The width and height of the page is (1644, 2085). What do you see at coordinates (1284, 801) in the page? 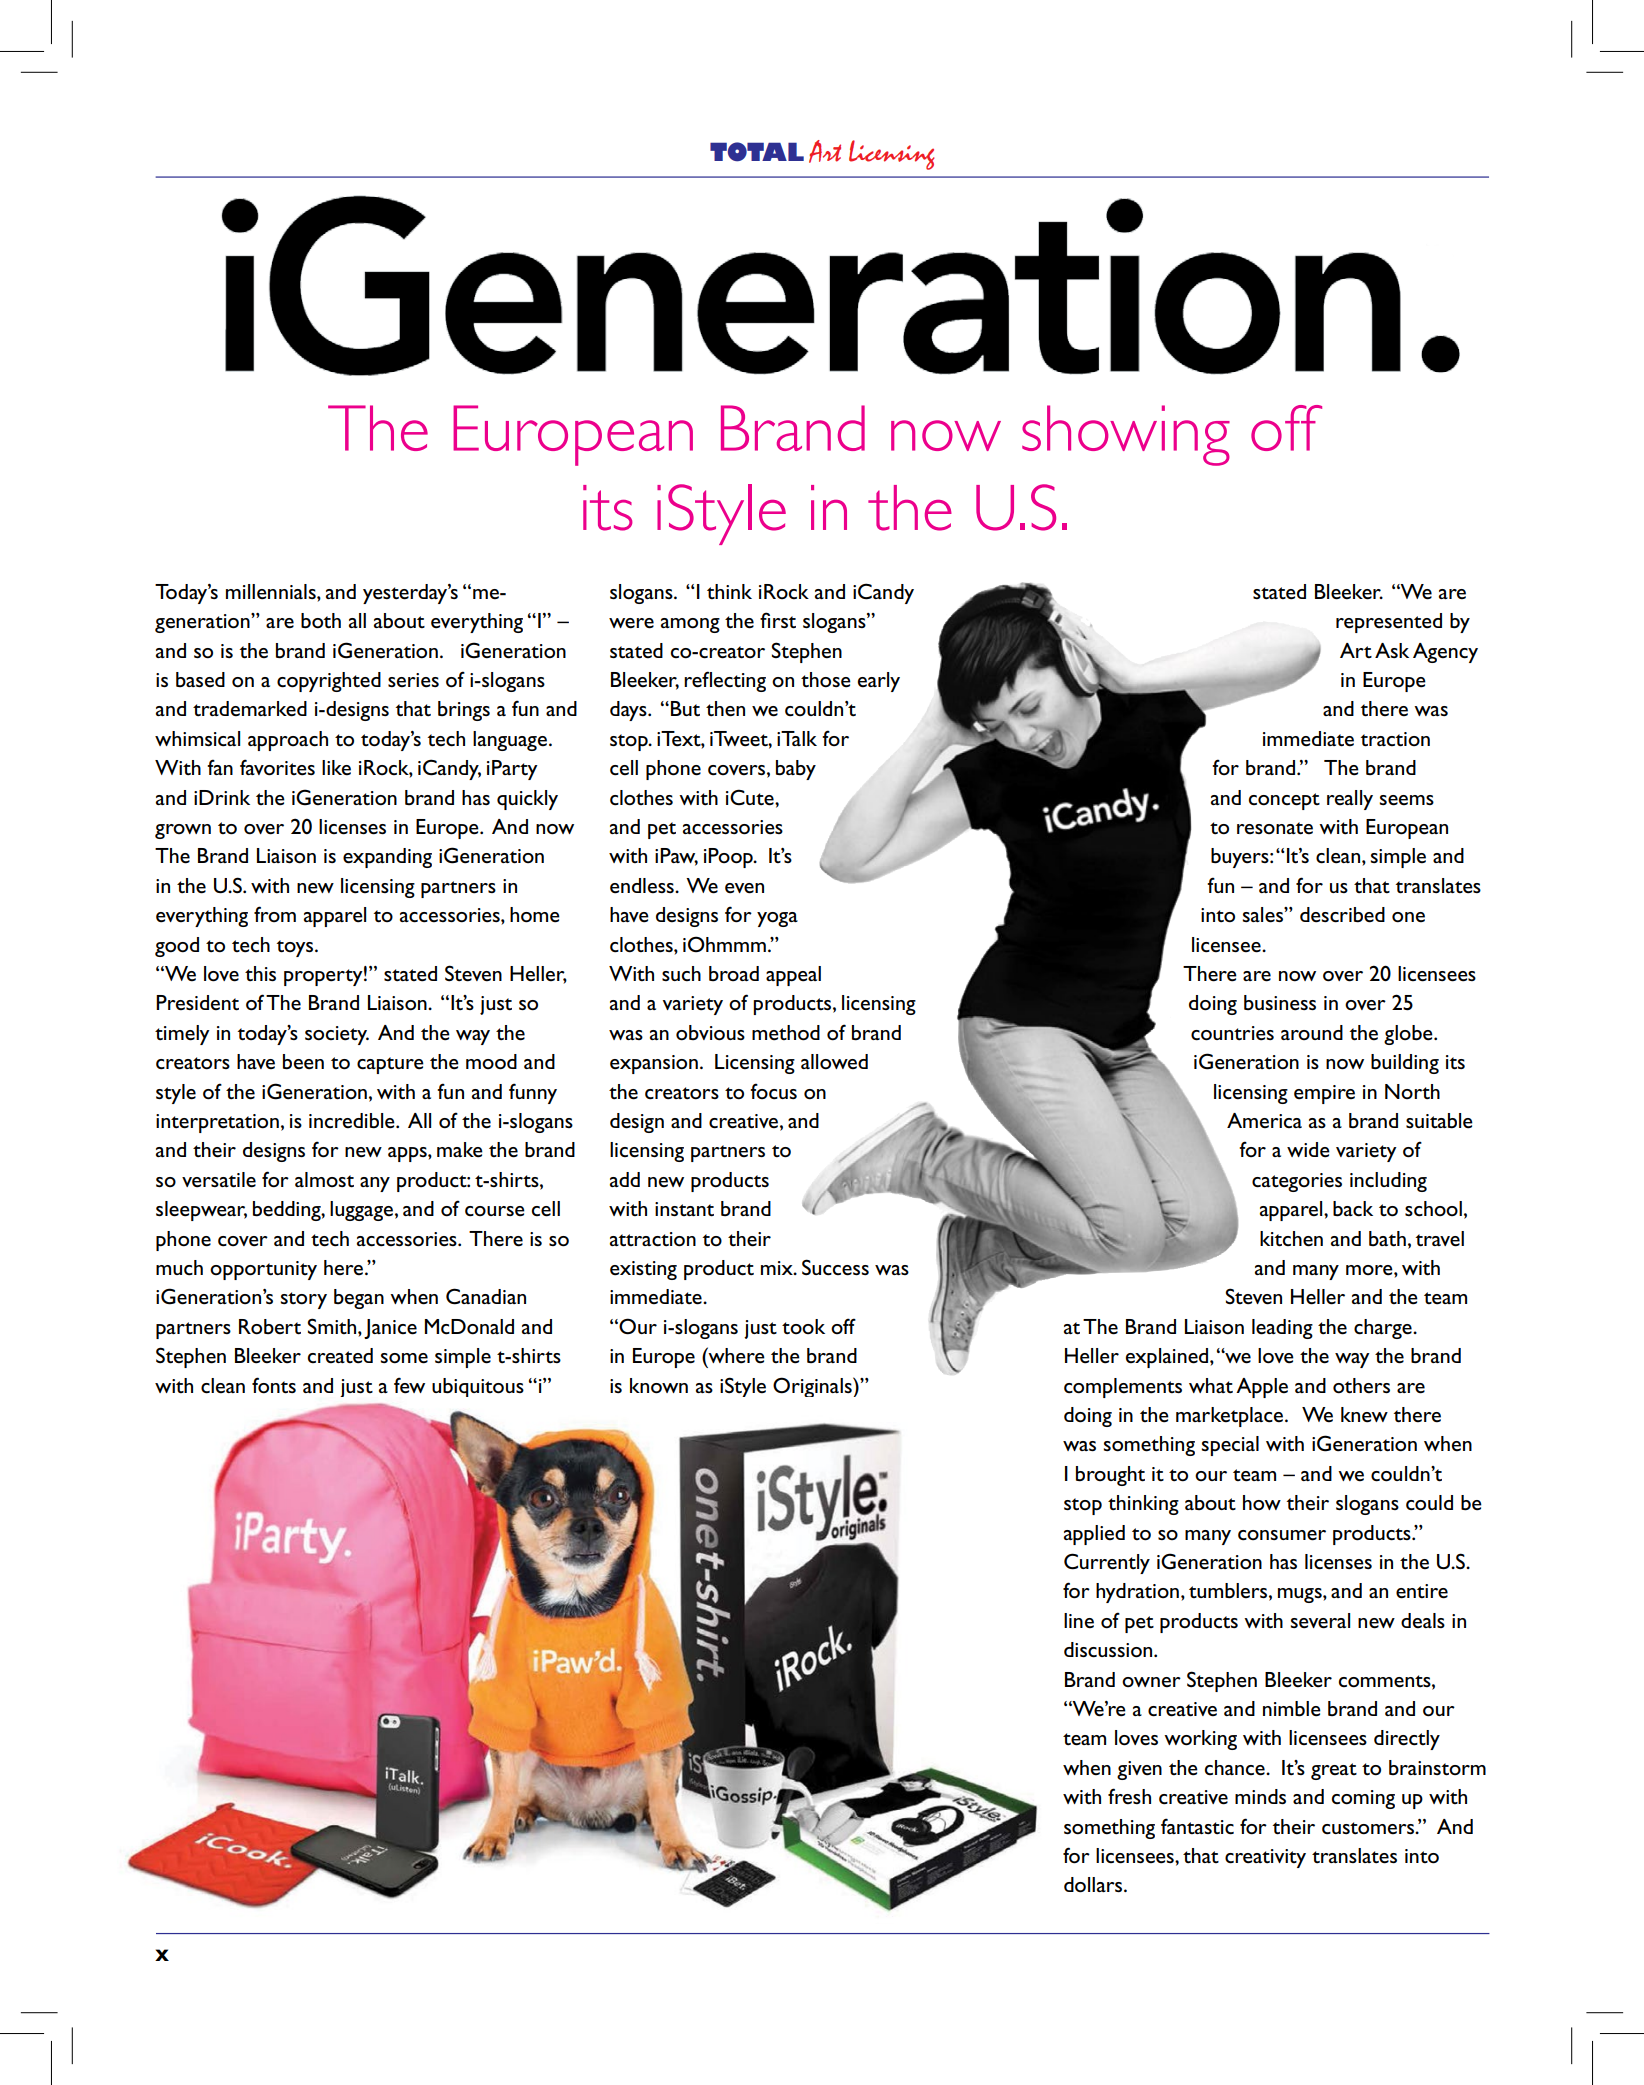
I see `concept` at bounding box center [1284, 801].
